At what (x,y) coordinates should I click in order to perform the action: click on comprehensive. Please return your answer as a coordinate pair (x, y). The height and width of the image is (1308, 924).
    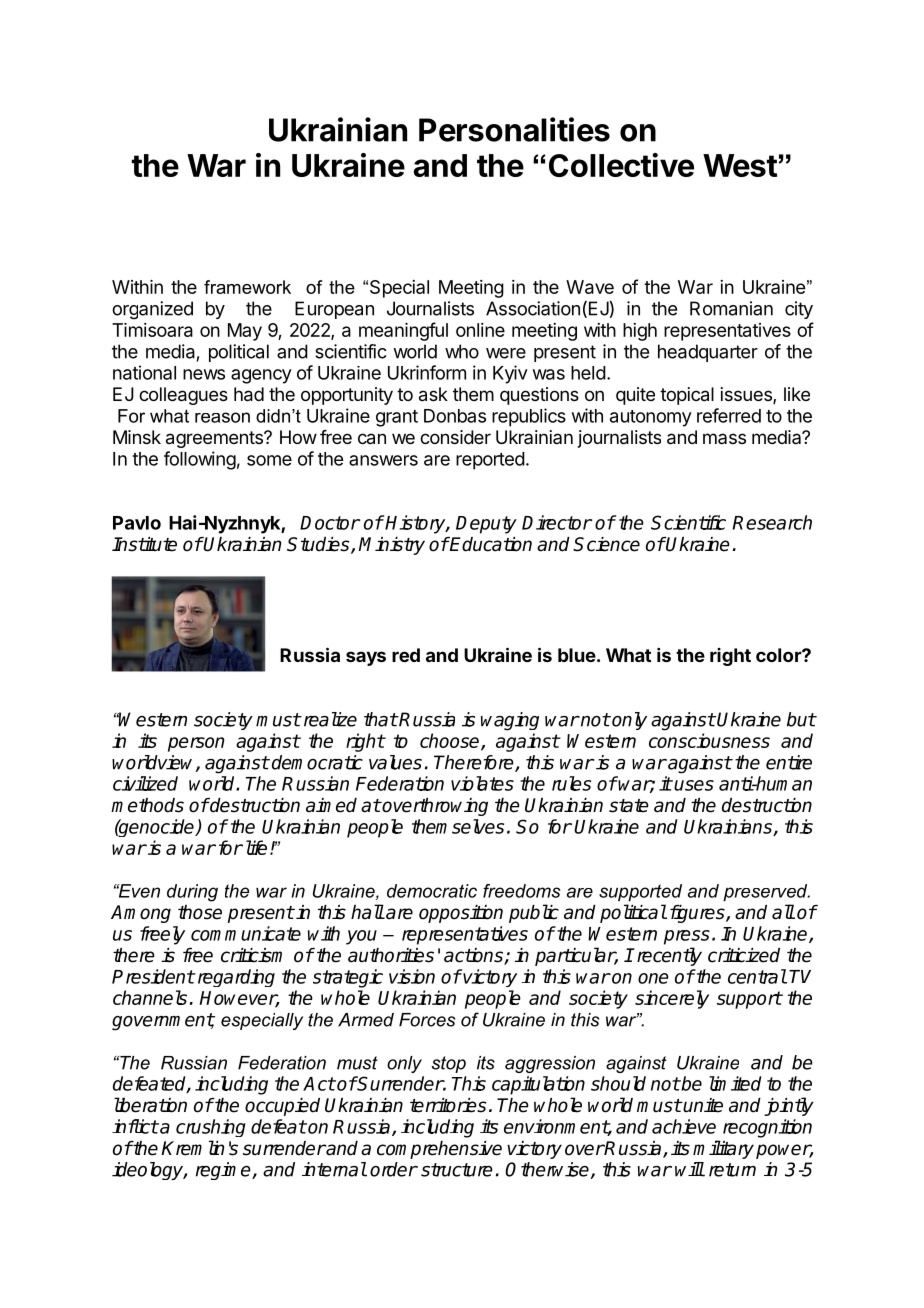
    Looking at the image, I should click on (439, 1150).
